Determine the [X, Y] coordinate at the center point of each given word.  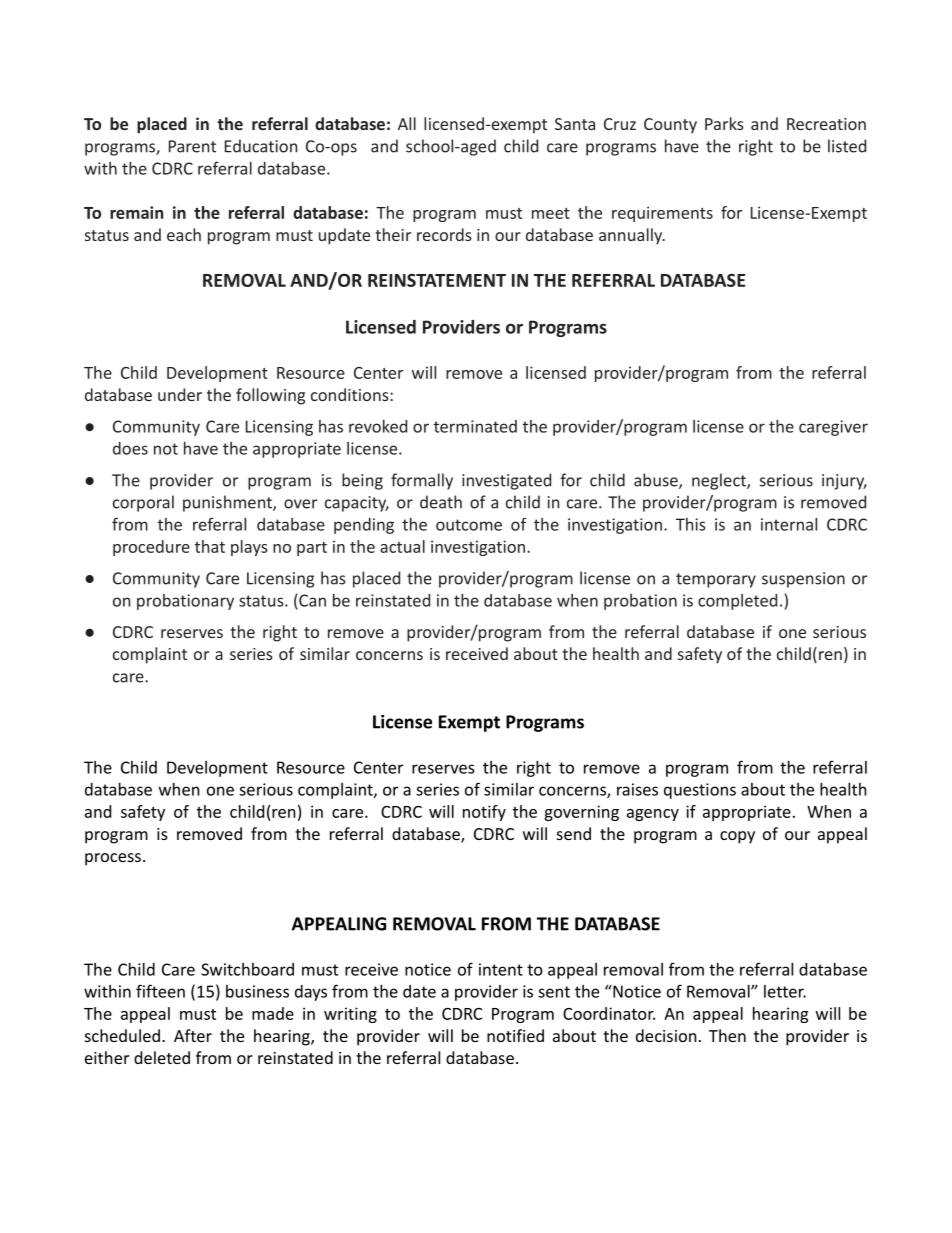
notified [515, 1035]
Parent [192, 146]
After [193, 1035]
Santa [575, 124]
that [210, 546]
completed [737, 602]
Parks [724, 123]
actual [402, 546]
